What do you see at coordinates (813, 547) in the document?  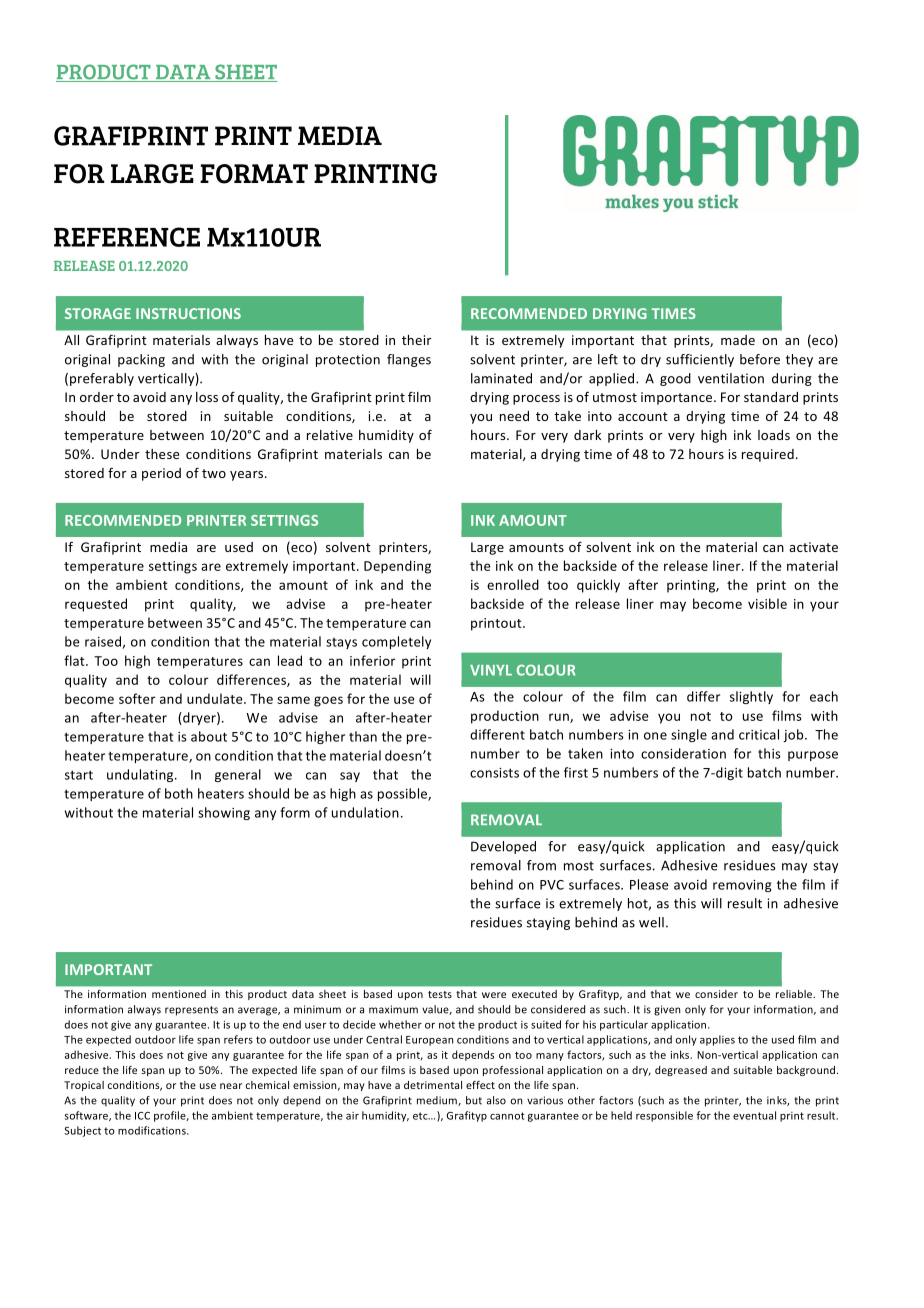 I see `activate` at bounding box center [813, 547].
